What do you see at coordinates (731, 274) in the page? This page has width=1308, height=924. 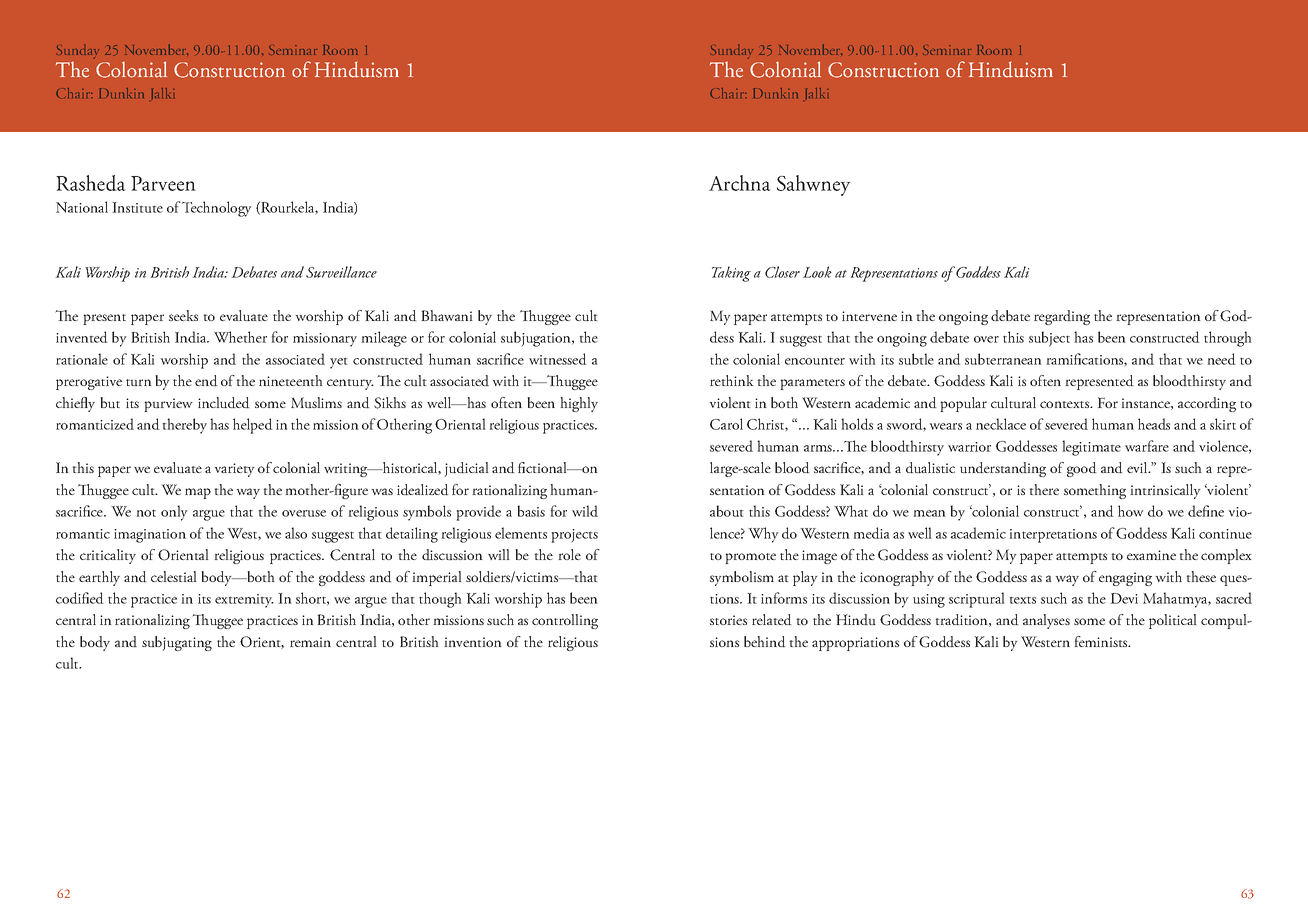 I see `Taking` at bounding box center [731, 274].
